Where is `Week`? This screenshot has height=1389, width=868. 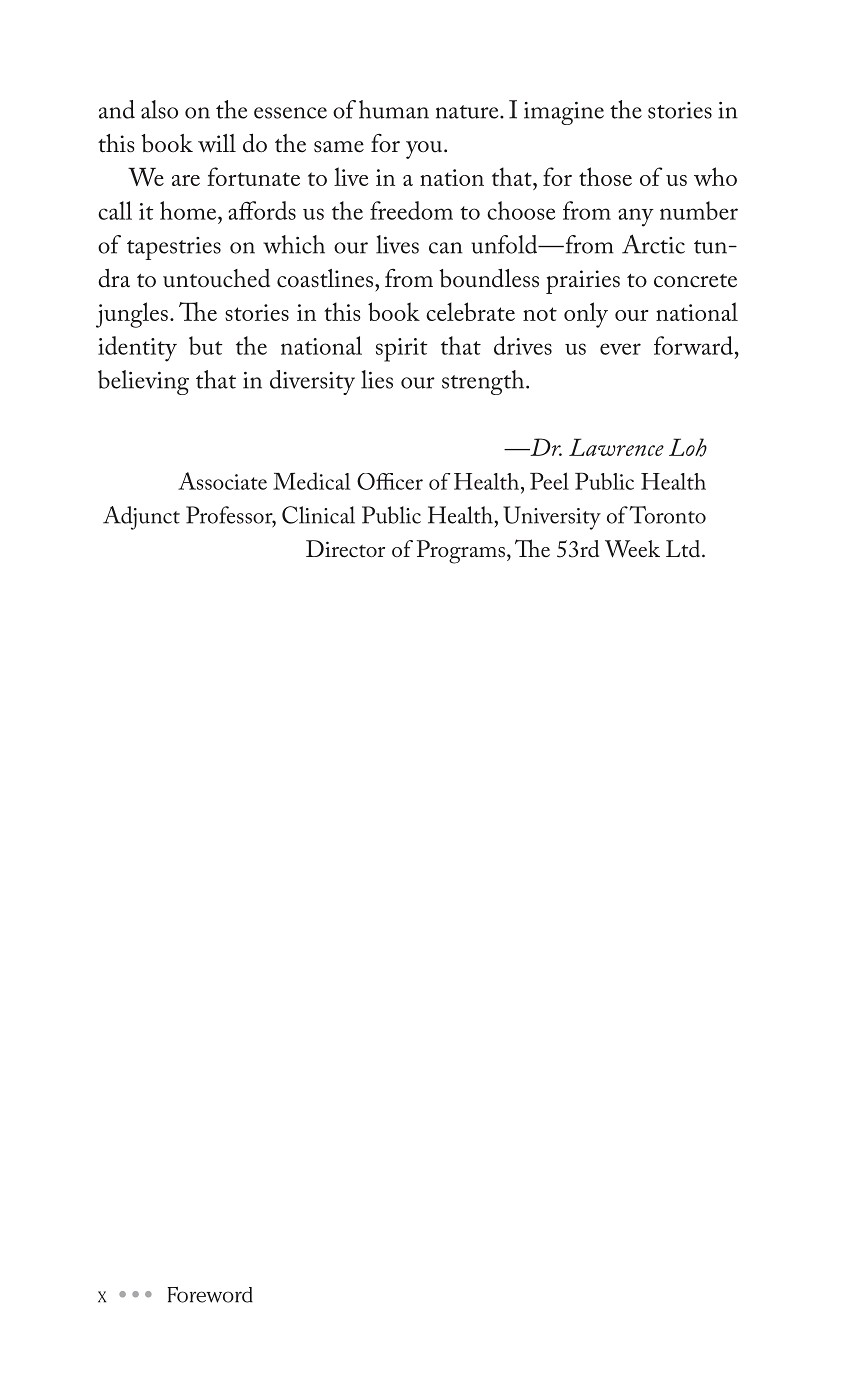 Week is located at coordinates (632, 549).
